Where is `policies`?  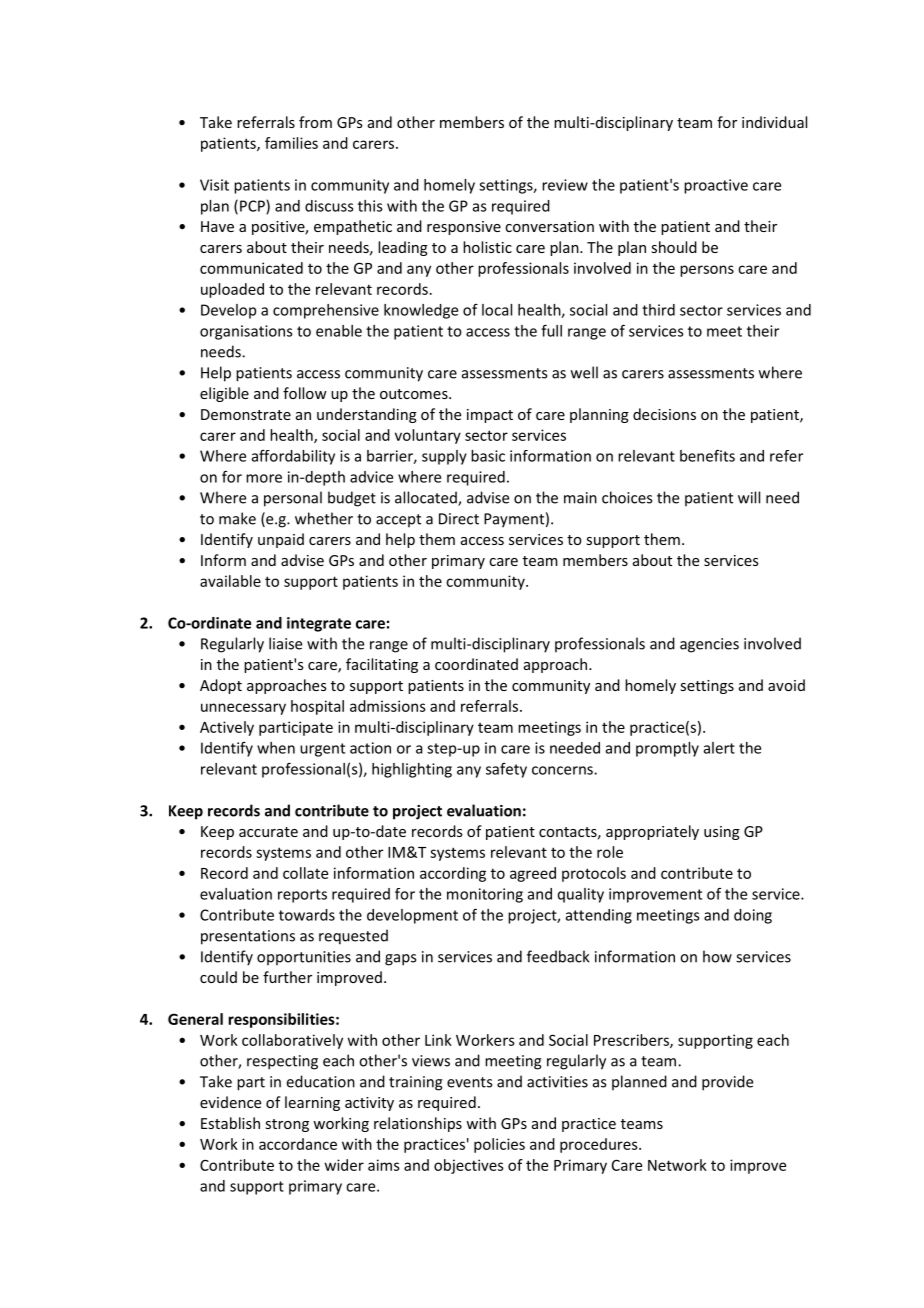
policies is located at coordinates (499, 1145).
